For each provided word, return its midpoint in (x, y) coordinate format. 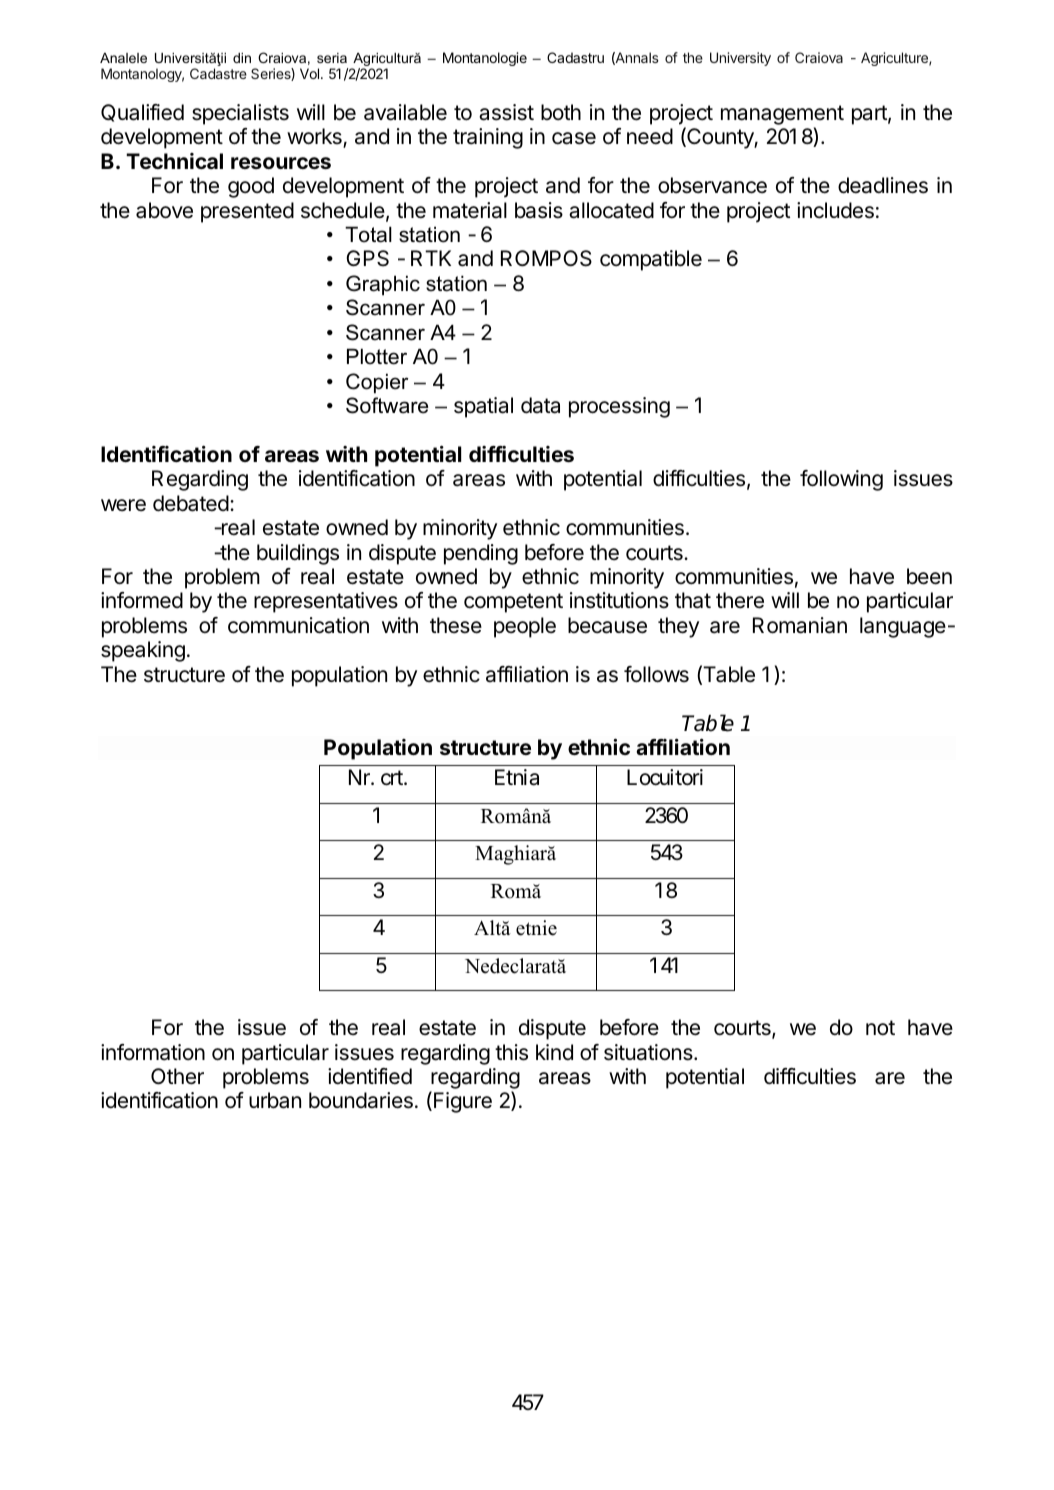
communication (298, 625)
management (782, 115)
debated (191, 503)
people (525, 627)
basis (539, 210)
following (841, 480)
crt (393, 778)
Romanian (800, 625)
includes (835, 210)
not (880, 1027)
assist (506, 112)
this (511, 1052)
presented (247, 212)
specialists (240, 114)
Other (177, 1076)
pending (481, 554)
